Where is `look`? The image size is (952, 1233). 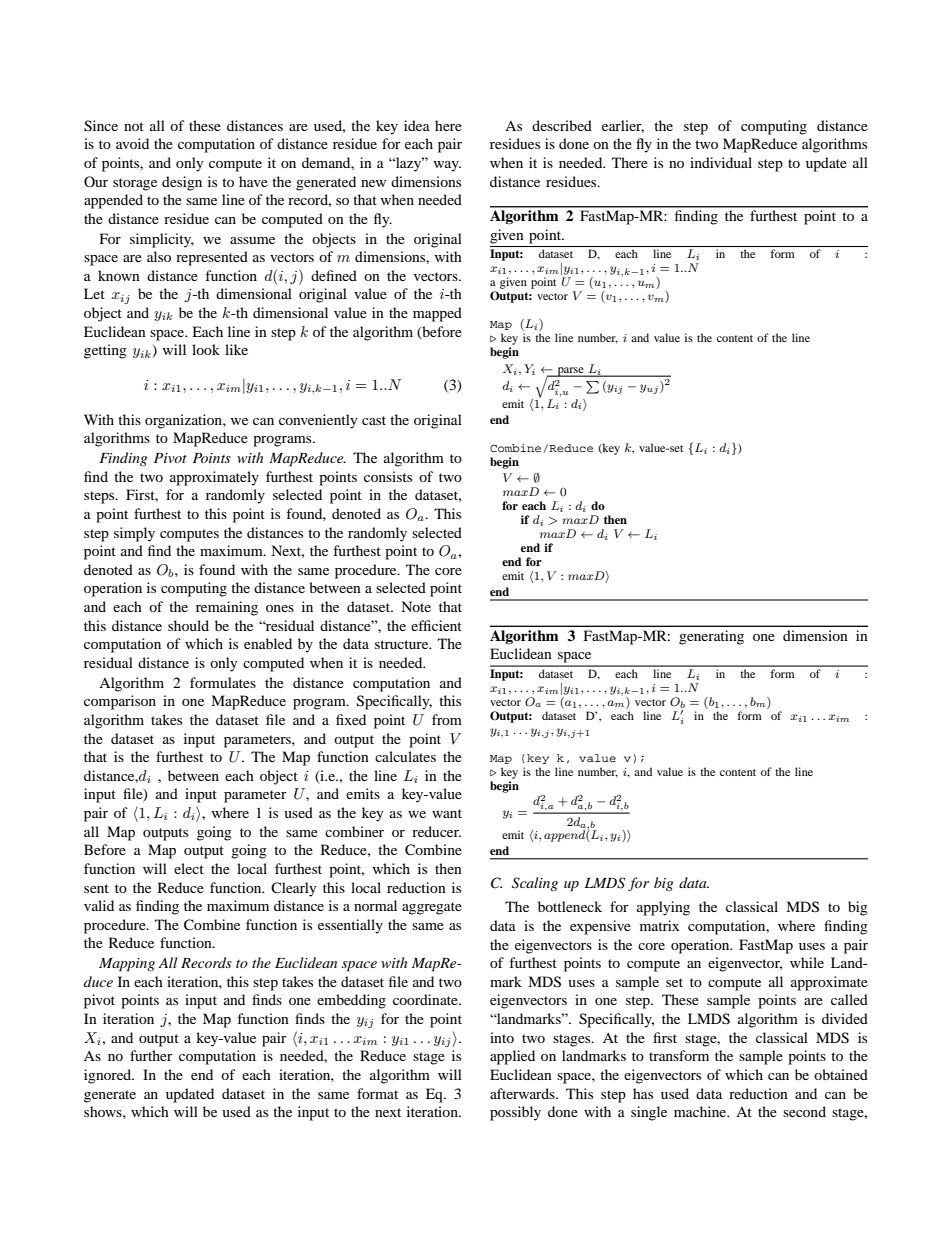 look is located at coordinates (206, 349).
